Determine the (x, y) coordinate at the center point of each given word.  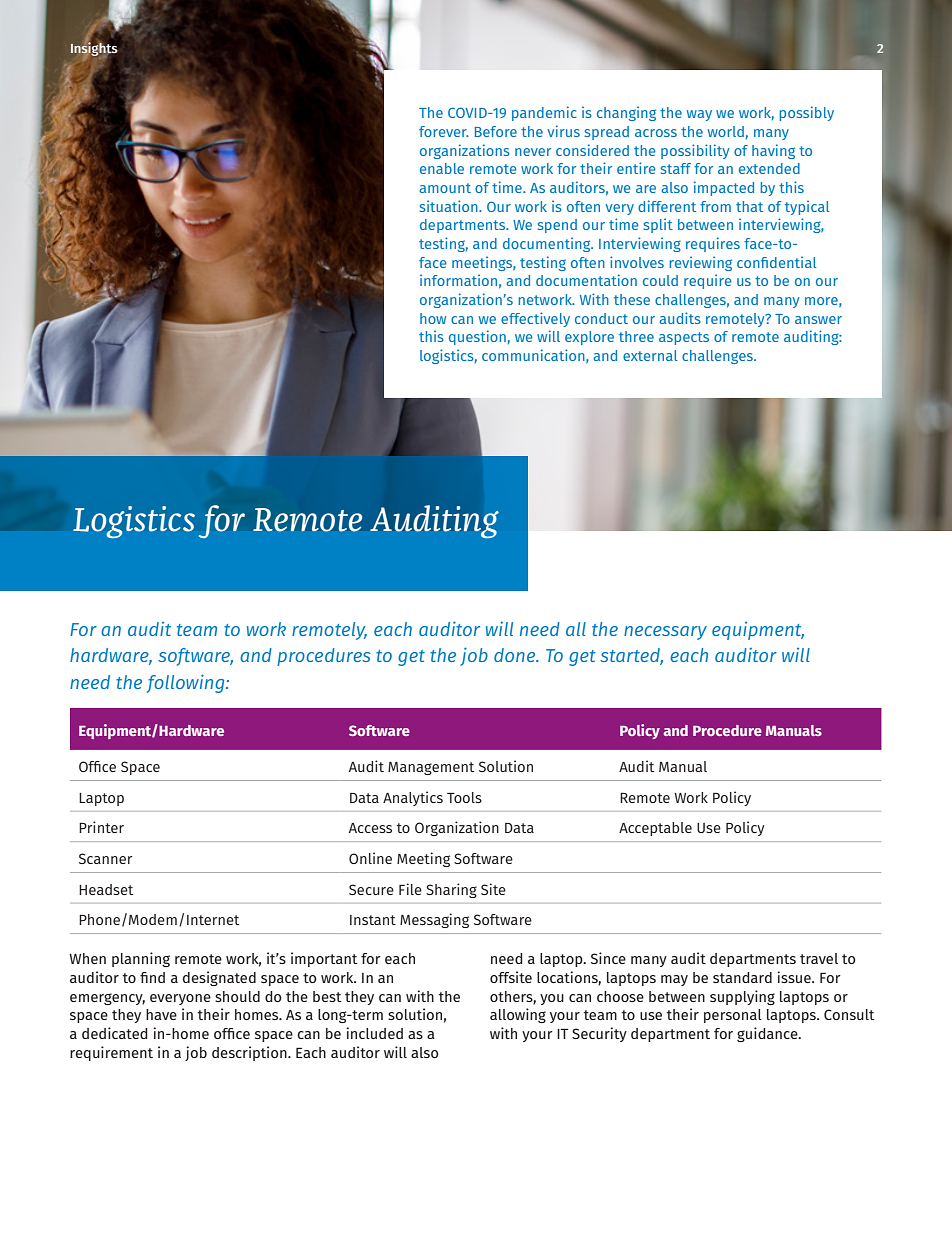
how (433, 318)
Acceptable (655, 829)
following (187, 683)
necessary (665, 633)
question (477, 337)
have (161, 1014)
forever (444, 131)
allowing (518, 1015)
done (516, 655)
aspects (684, 338)
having (773, 151)
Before (496, 131)
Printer (101, 827)
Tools (464, 797)
